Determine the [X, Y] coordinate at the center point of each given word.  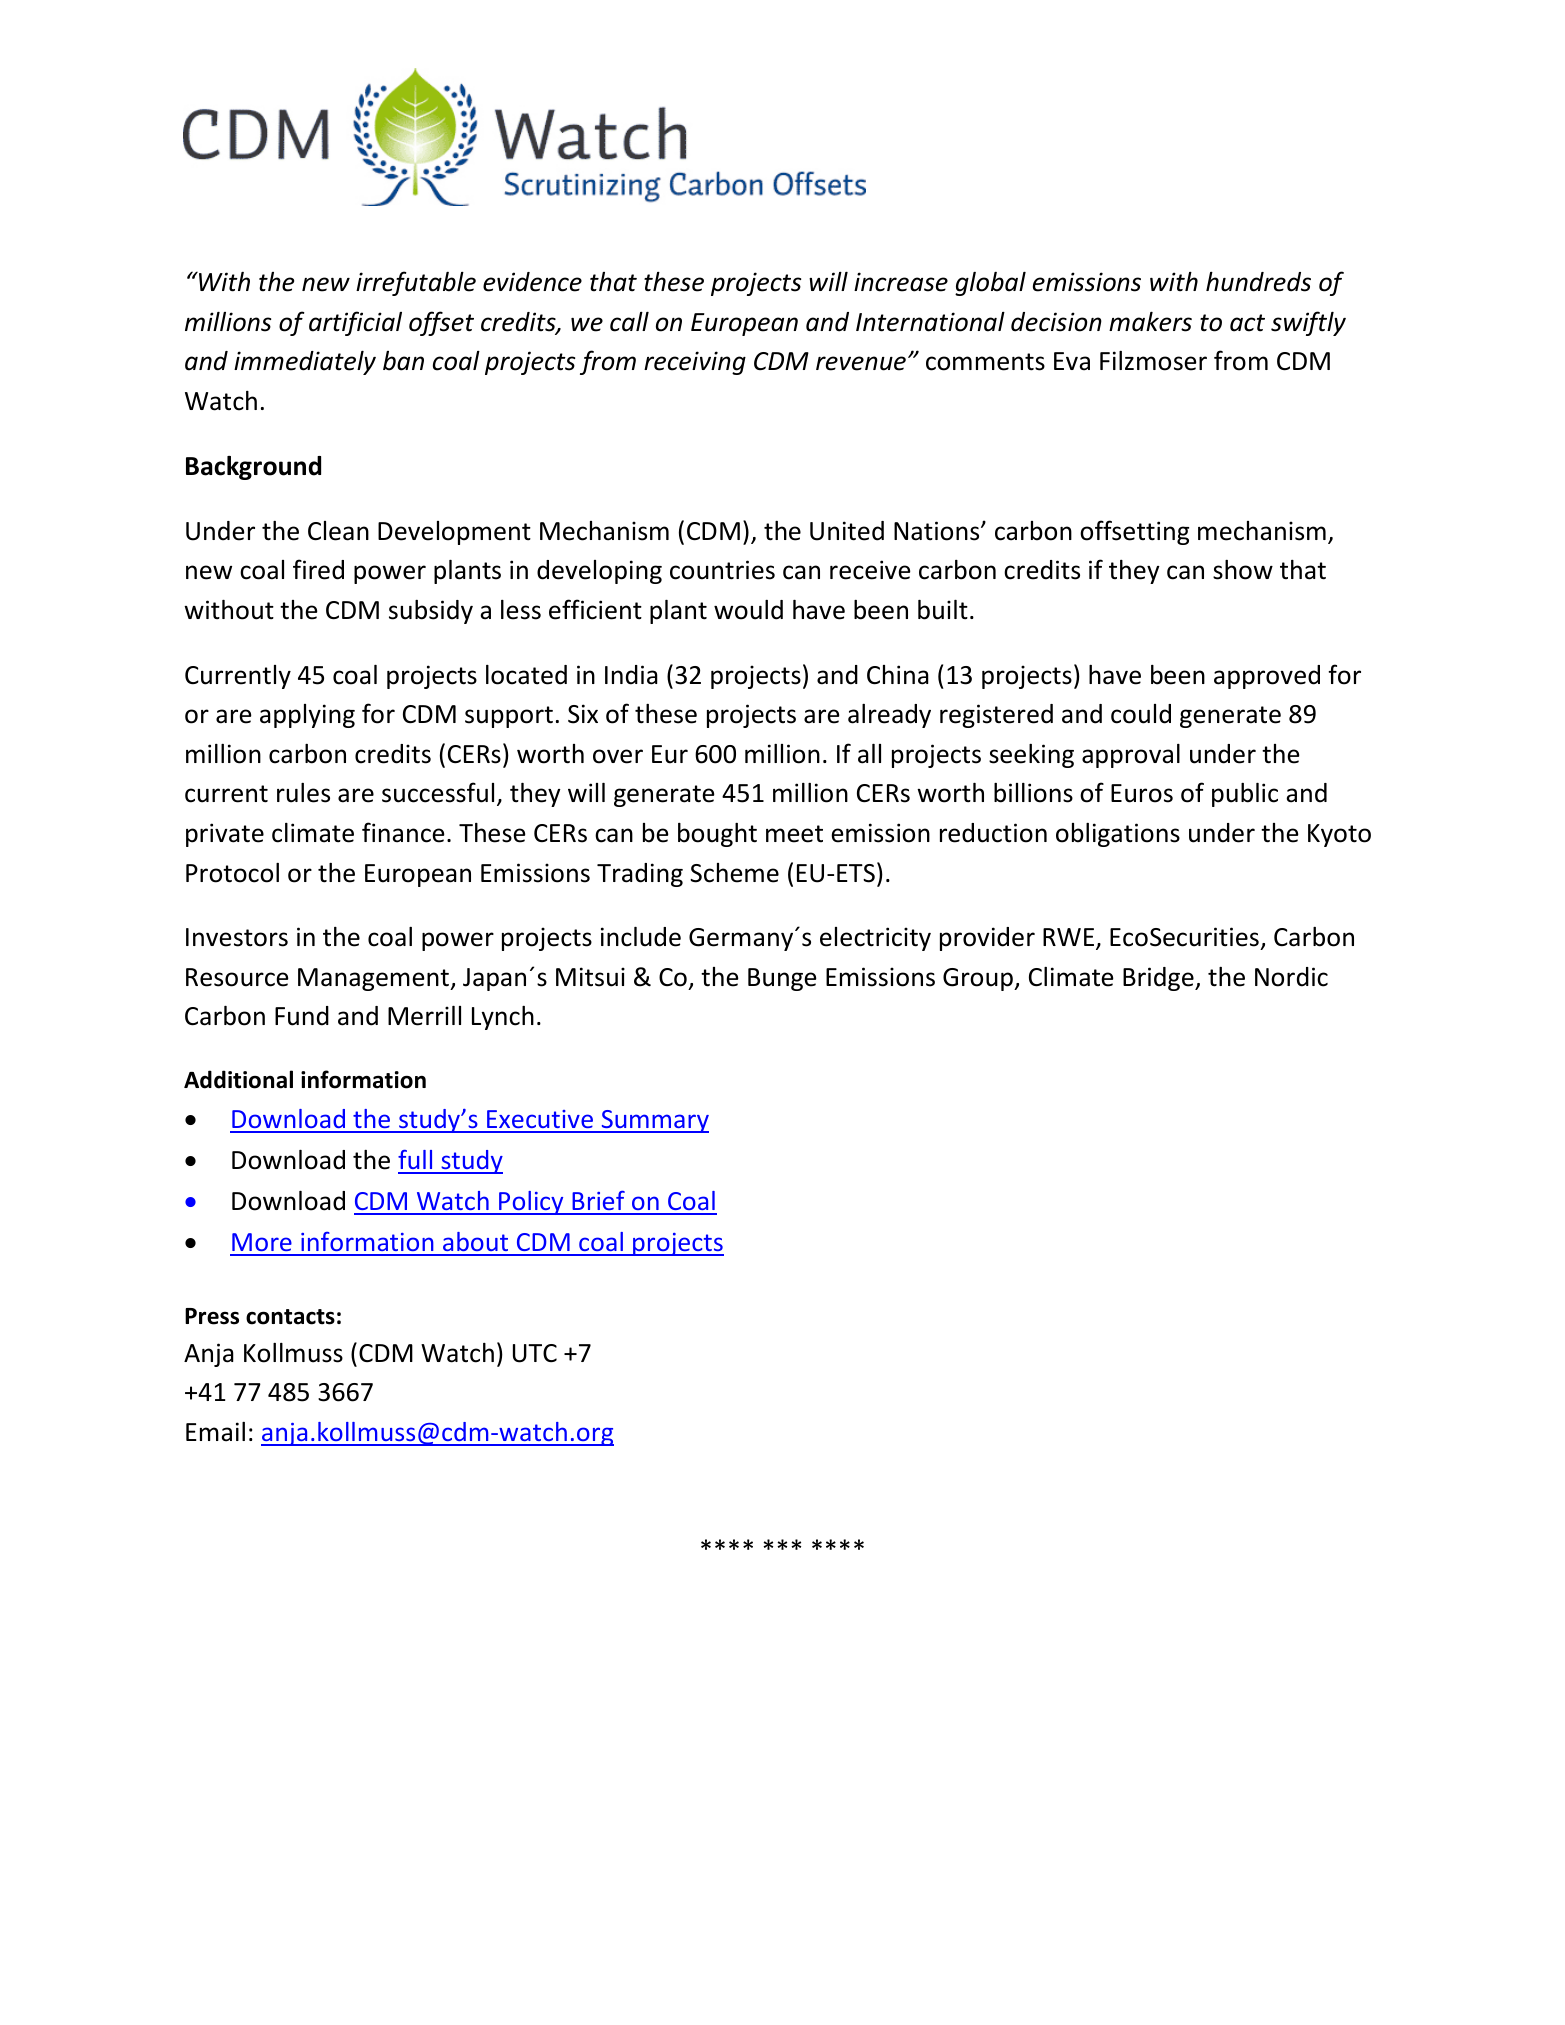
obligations [1118, 835]
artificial [355, 323]
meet [794, 834]
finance [403, 832]
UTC [535, 1353]
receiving [695, 363]
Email [215, 1432]
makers [1150, 322]
